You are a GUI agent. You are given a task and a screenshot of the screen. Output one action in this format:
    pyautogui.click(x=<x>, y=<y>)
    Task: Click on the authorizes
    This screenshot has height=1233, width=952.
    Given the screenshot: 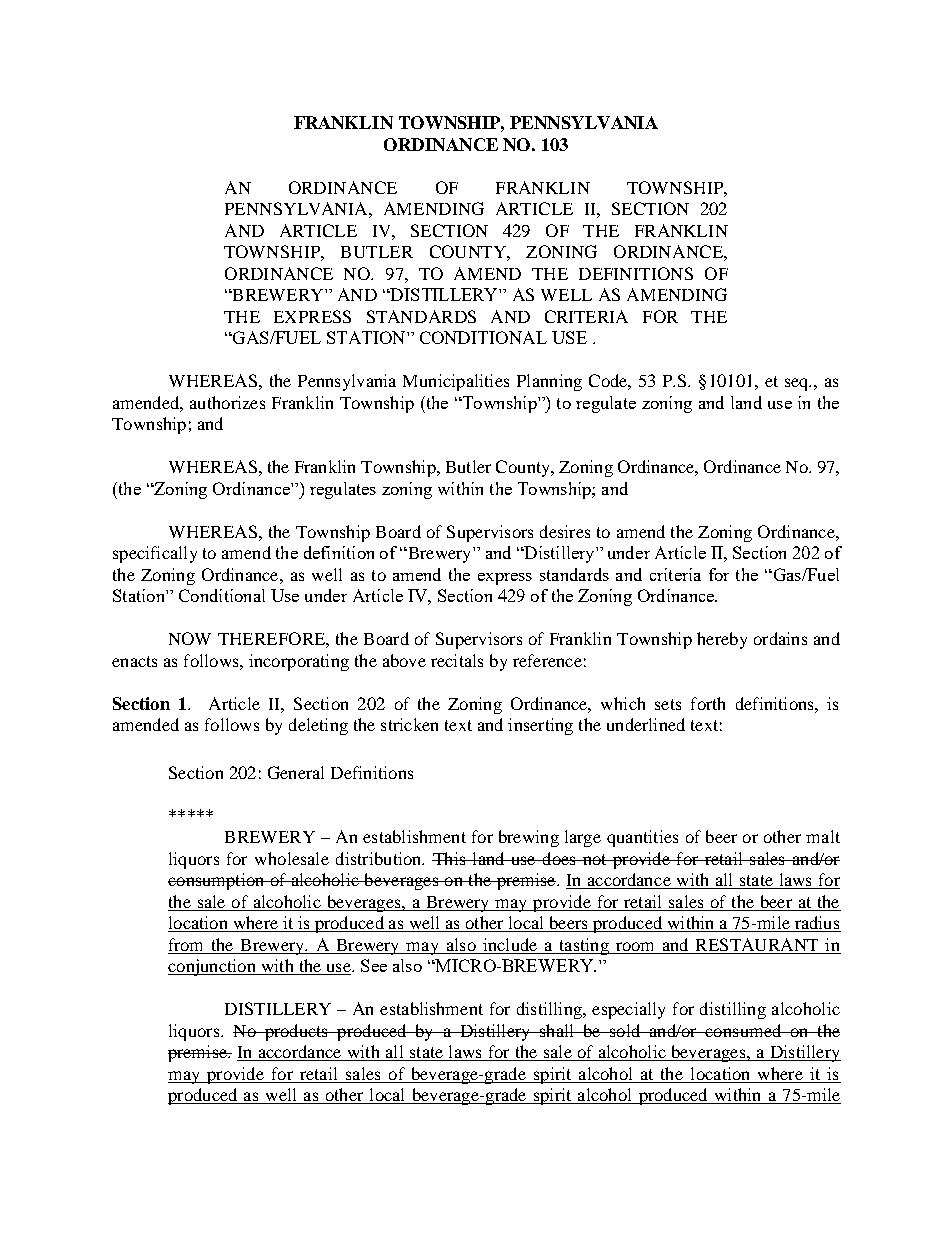 What is the action you would take?
    pyautogui.click(x=227, y=402)
